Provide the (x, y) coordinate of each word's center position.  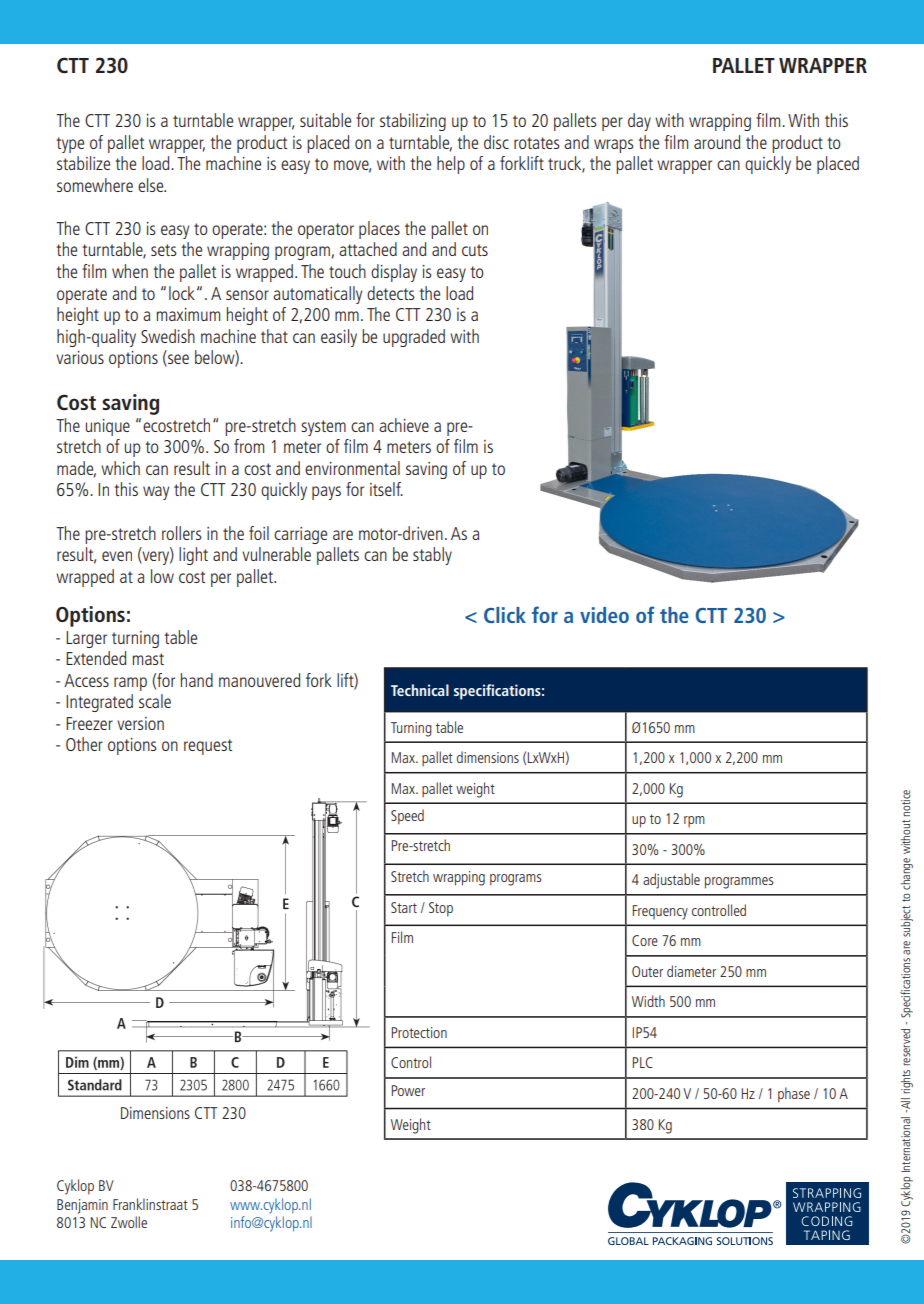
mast (148, 659)
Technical (420, 690)
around (717, 142)
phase (794, 1095)
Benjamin (82, 1206)
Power (408, 1090)
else (152, 185)
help (451, 165)
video (604, 615)
